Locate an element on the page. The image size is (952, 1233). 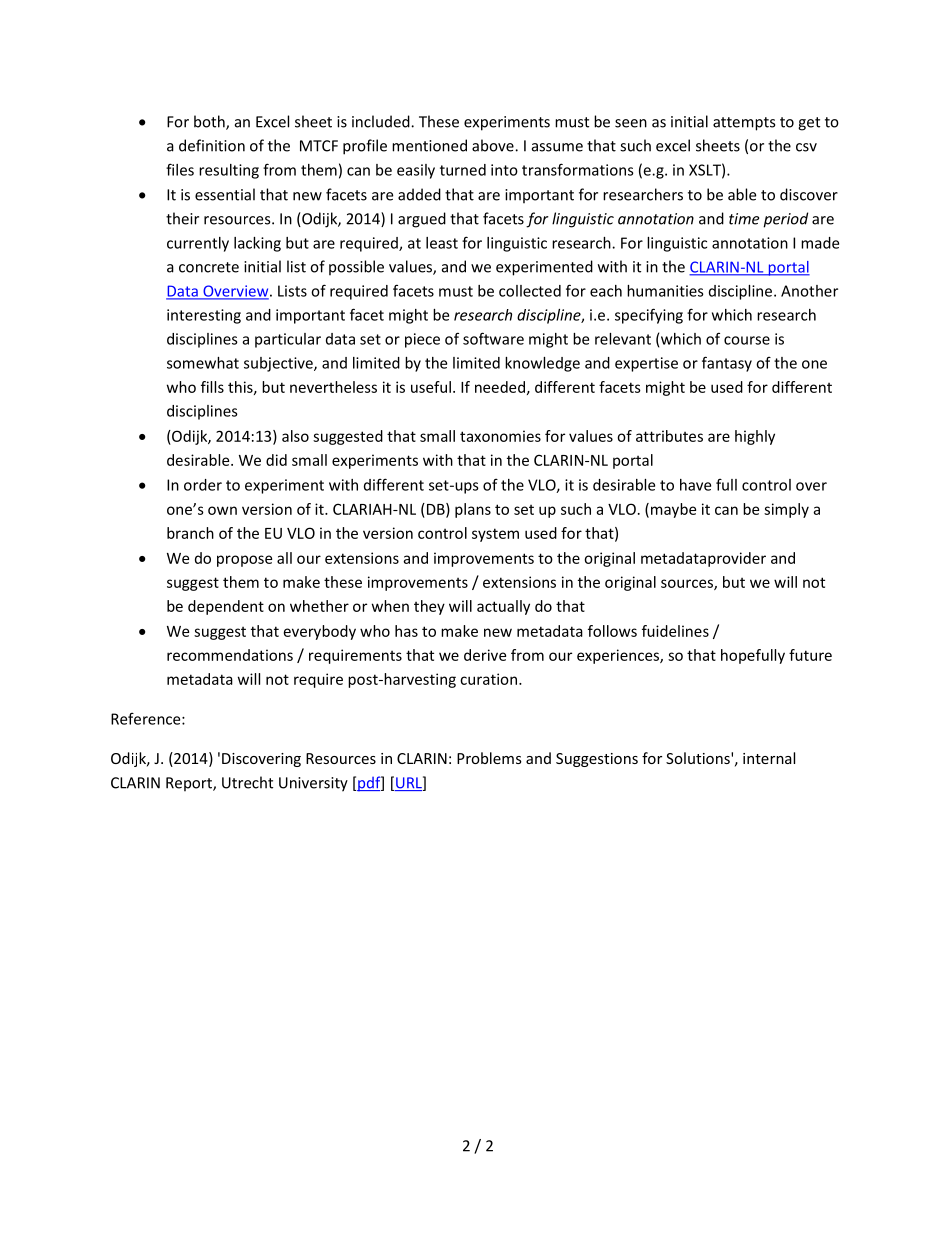
collected is located at coordinates (530, 291).
